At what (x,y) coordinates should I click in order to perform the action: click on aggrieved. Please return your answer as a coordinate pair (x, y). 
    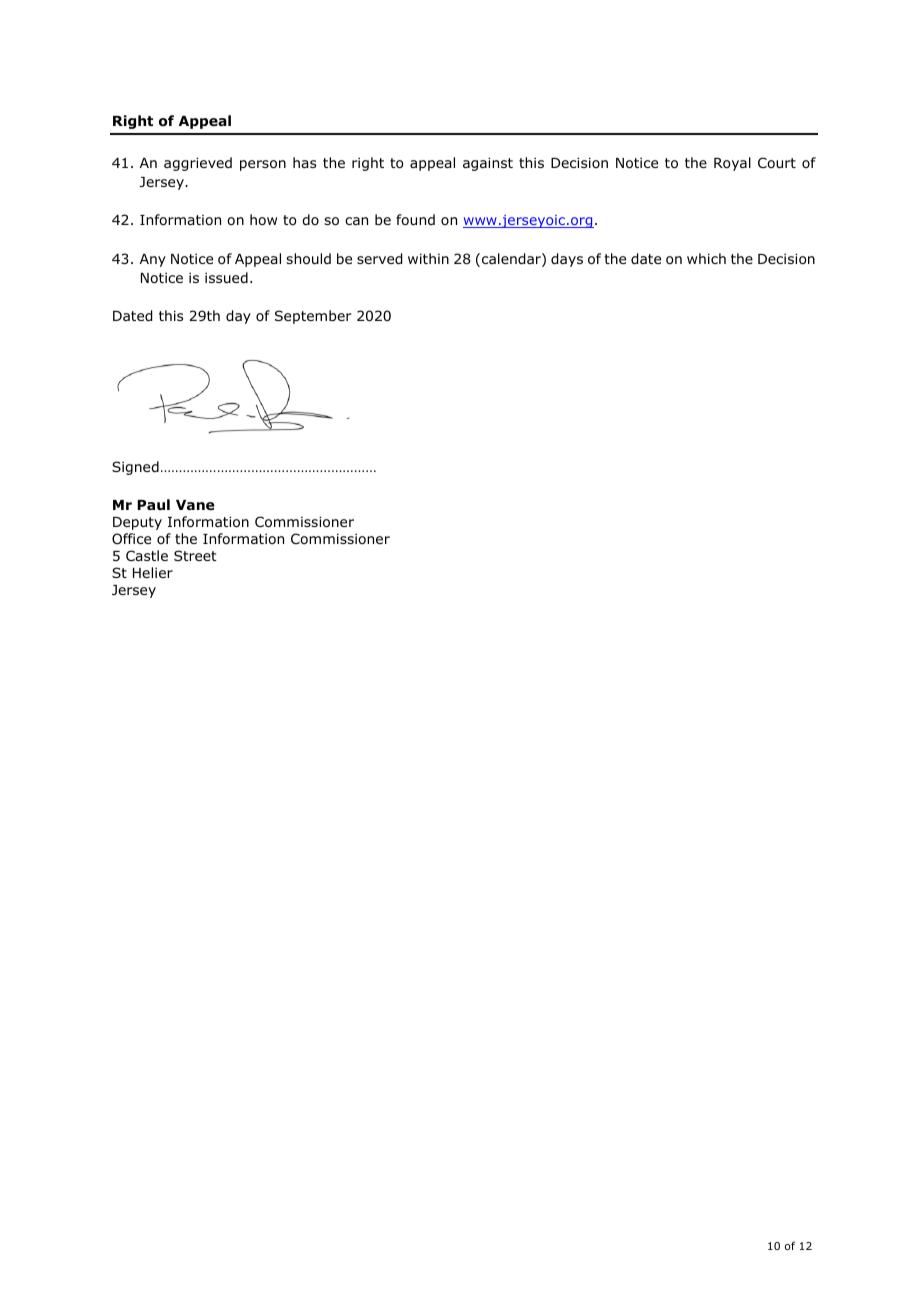
    Looking at the image, I should click on (198, 164).
